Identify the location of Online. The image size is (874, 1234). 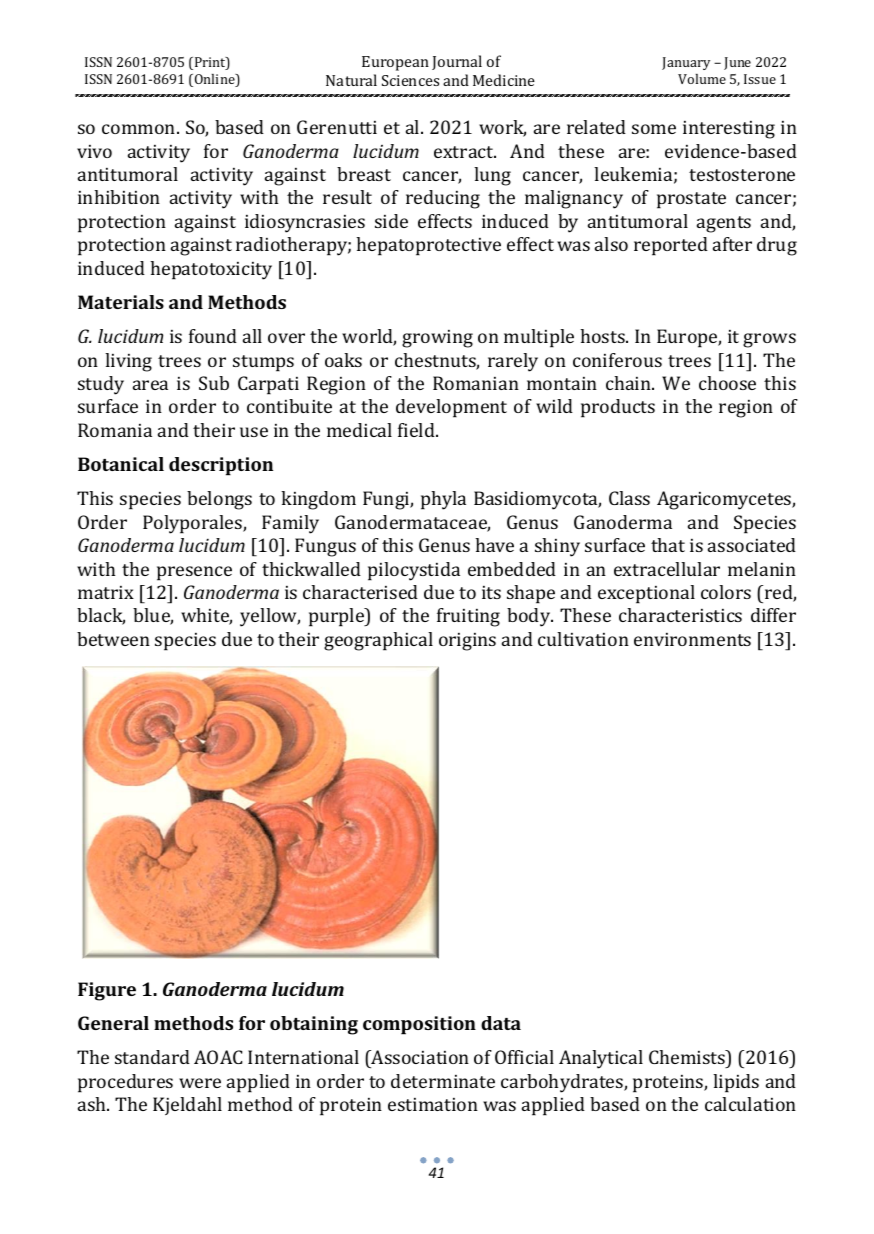
(216, 80).
